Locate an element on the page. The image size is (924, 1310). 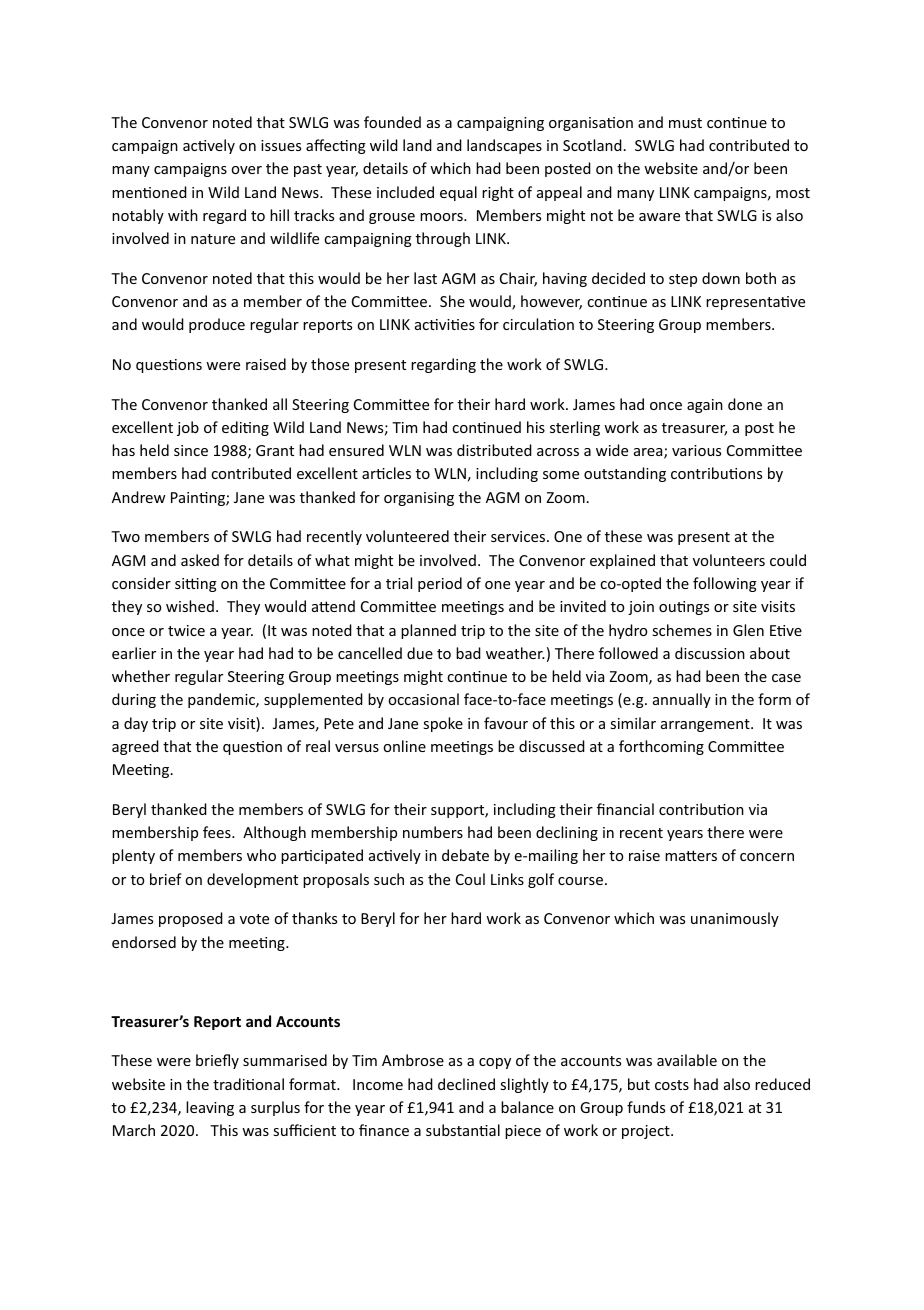
over is located at coordinates (246, 170).
